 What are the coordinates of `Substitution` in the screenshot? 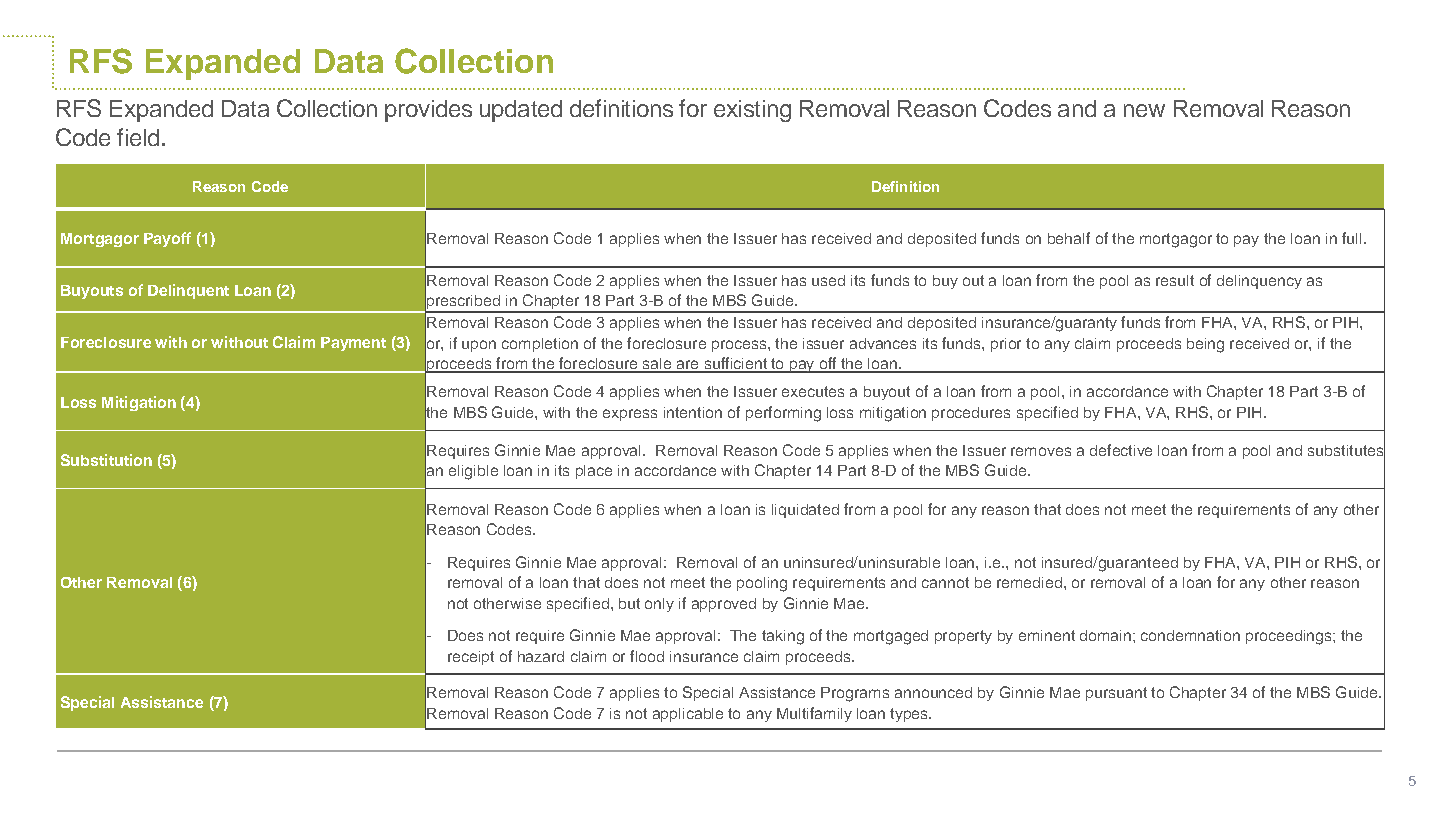 It's located at (106, 460).
